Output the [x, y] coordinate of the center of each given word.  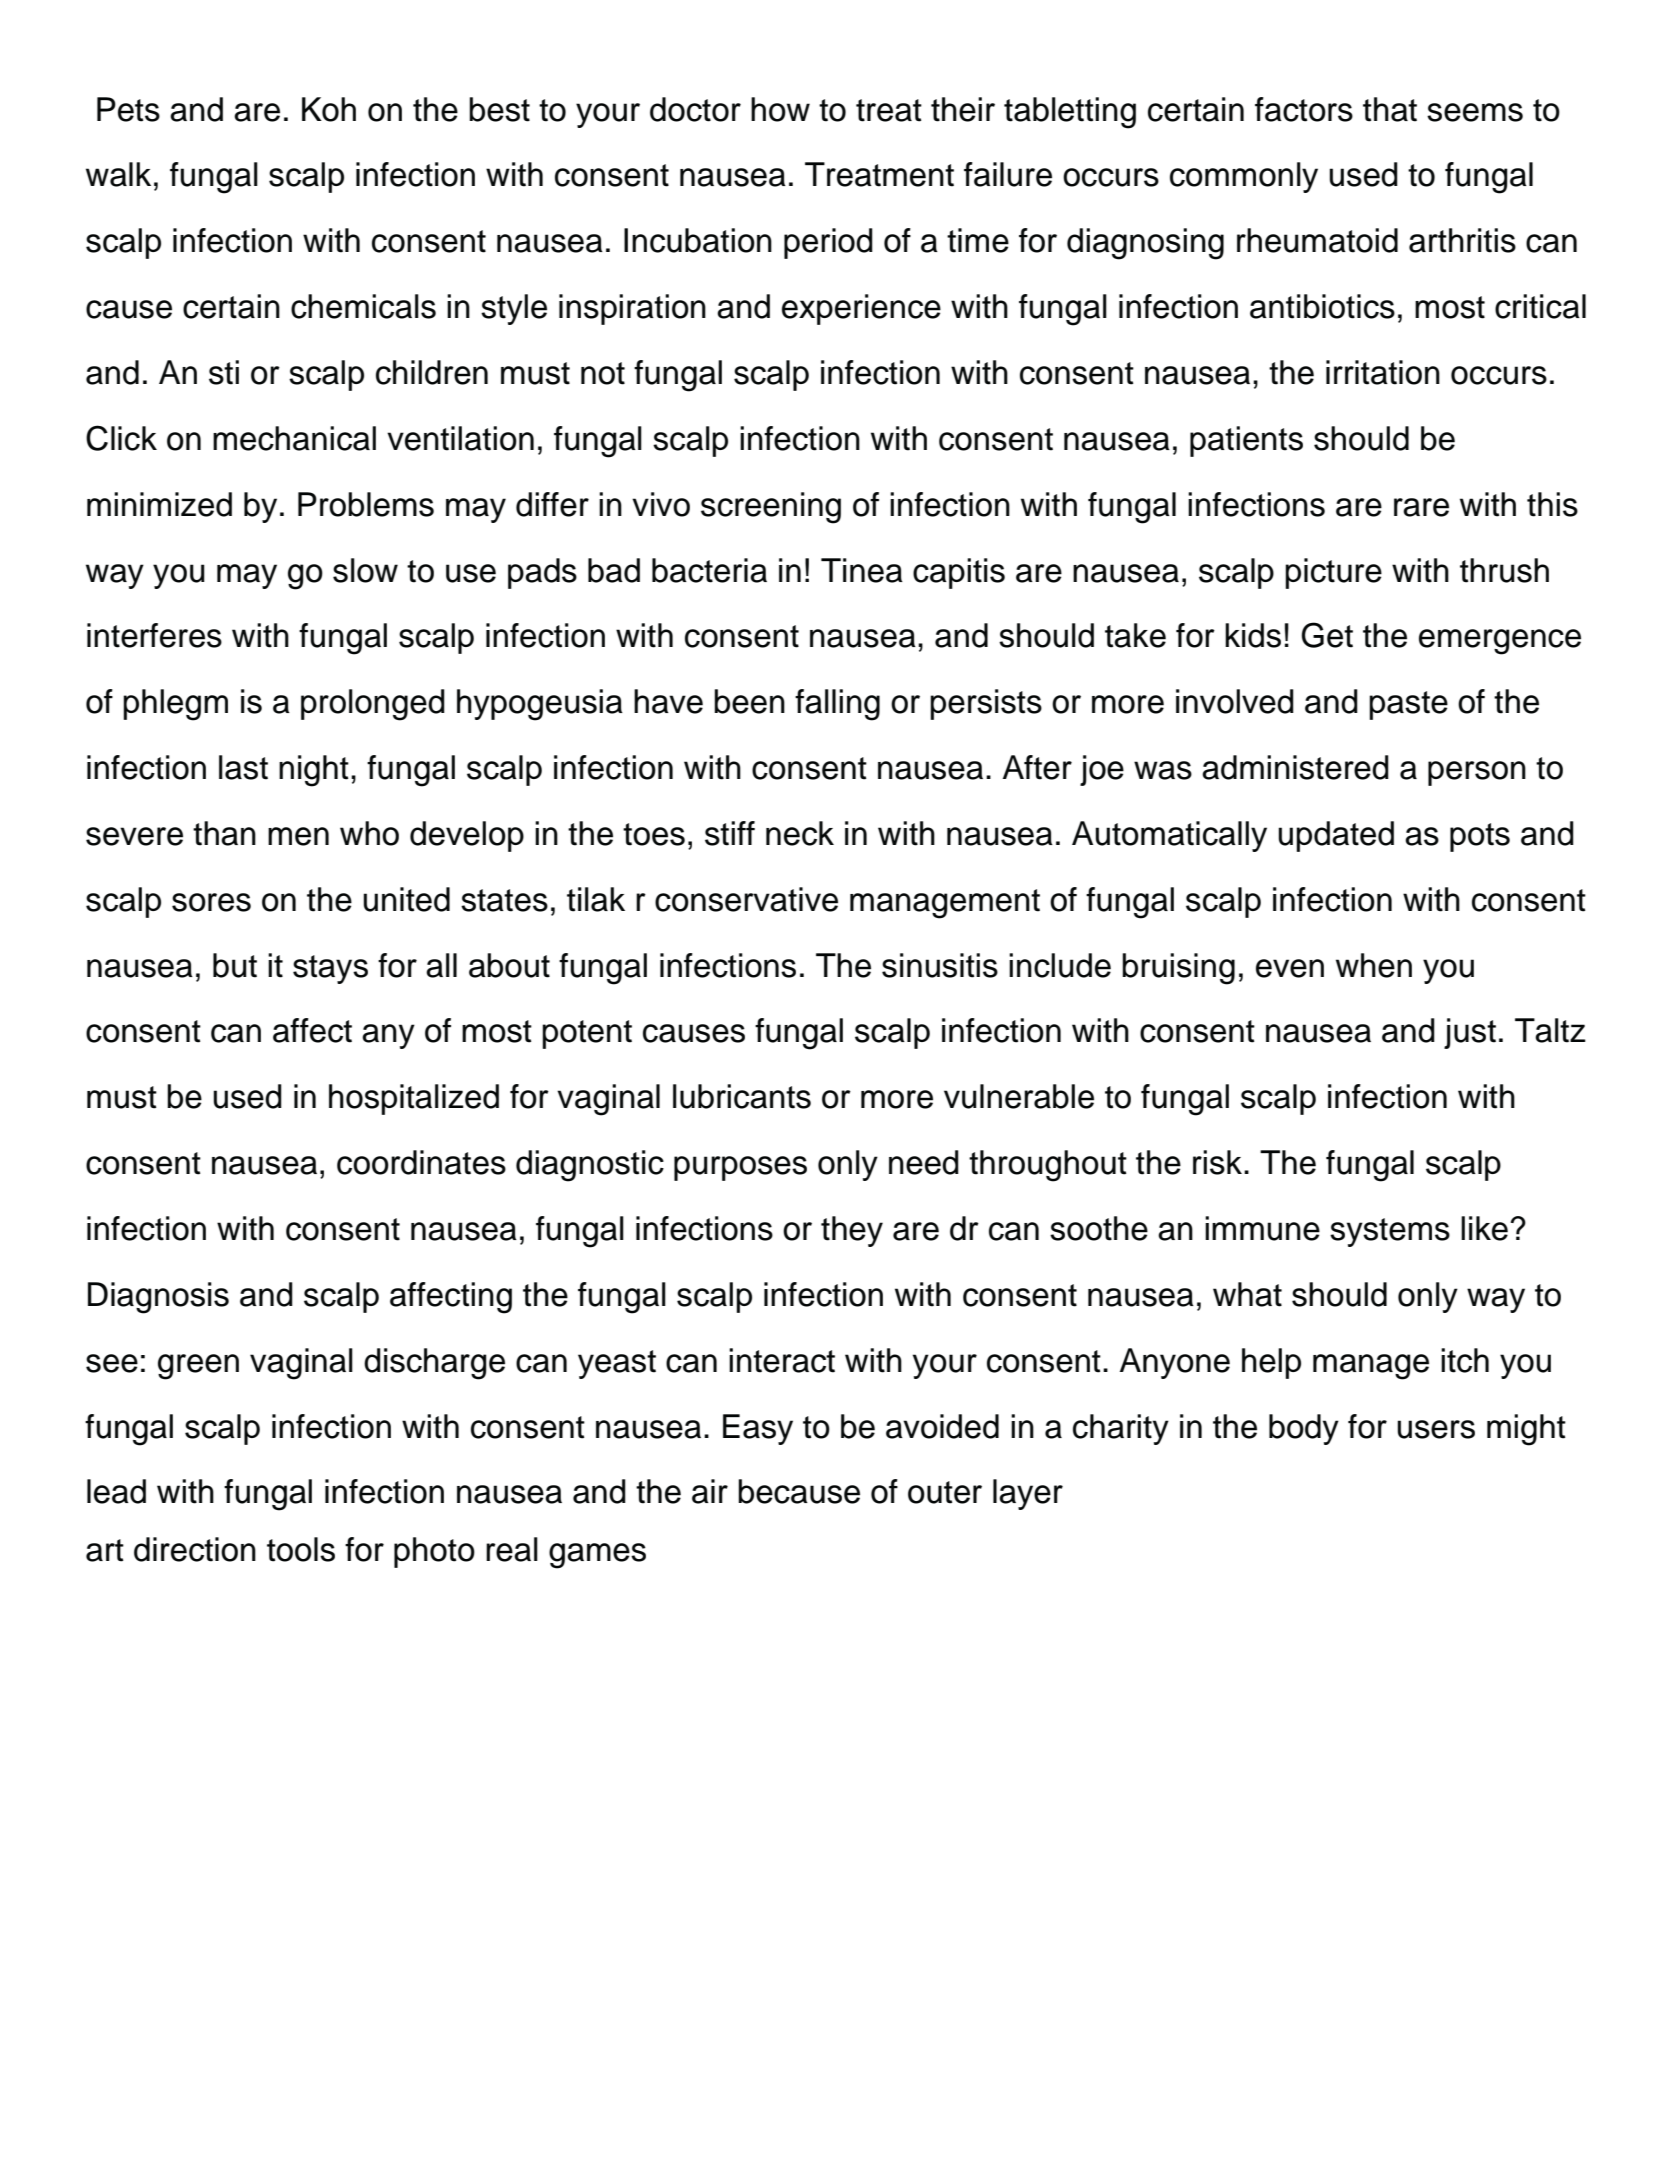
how [780, 109]
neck [800, 833]
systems [1390, 1232]
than [224, 833]
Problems [366, 504]
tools [301, 1549]
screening [771, 508]
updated [1336, 836]
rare [1421, 507]
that [1390, 109]
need [924, 1162]
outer [945, 1492]
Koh [329, 109]
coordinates [421, 1162]
